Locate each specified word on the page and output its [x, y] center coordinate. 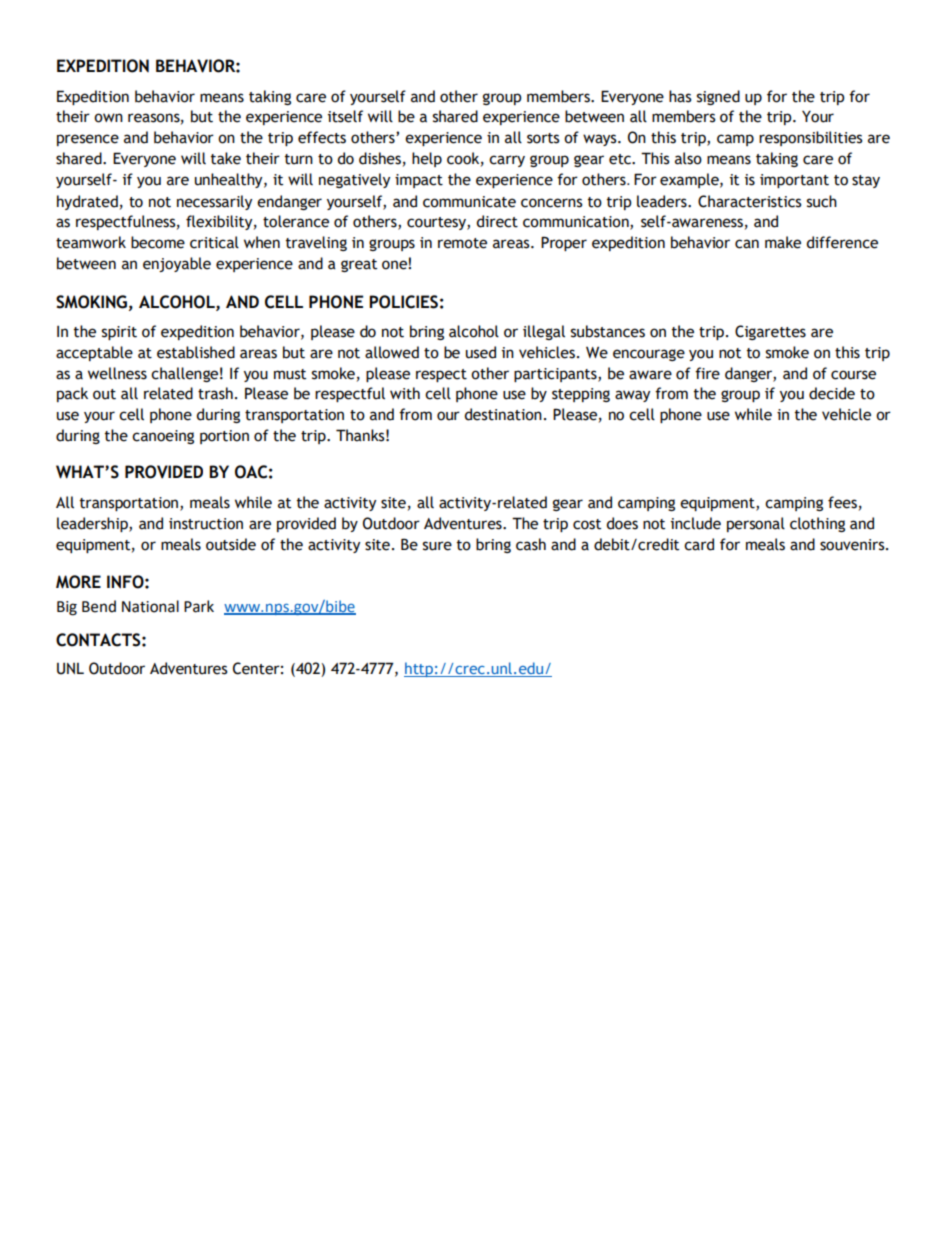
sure [437, 546]
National [150, 606]
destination [503, 414]
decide [832, 393]
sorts [543, 138]
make [783, 242]
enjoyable [177, 264]
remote [462, 243]
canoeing [163, 437]
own [108, 118]
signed [718, 97]
